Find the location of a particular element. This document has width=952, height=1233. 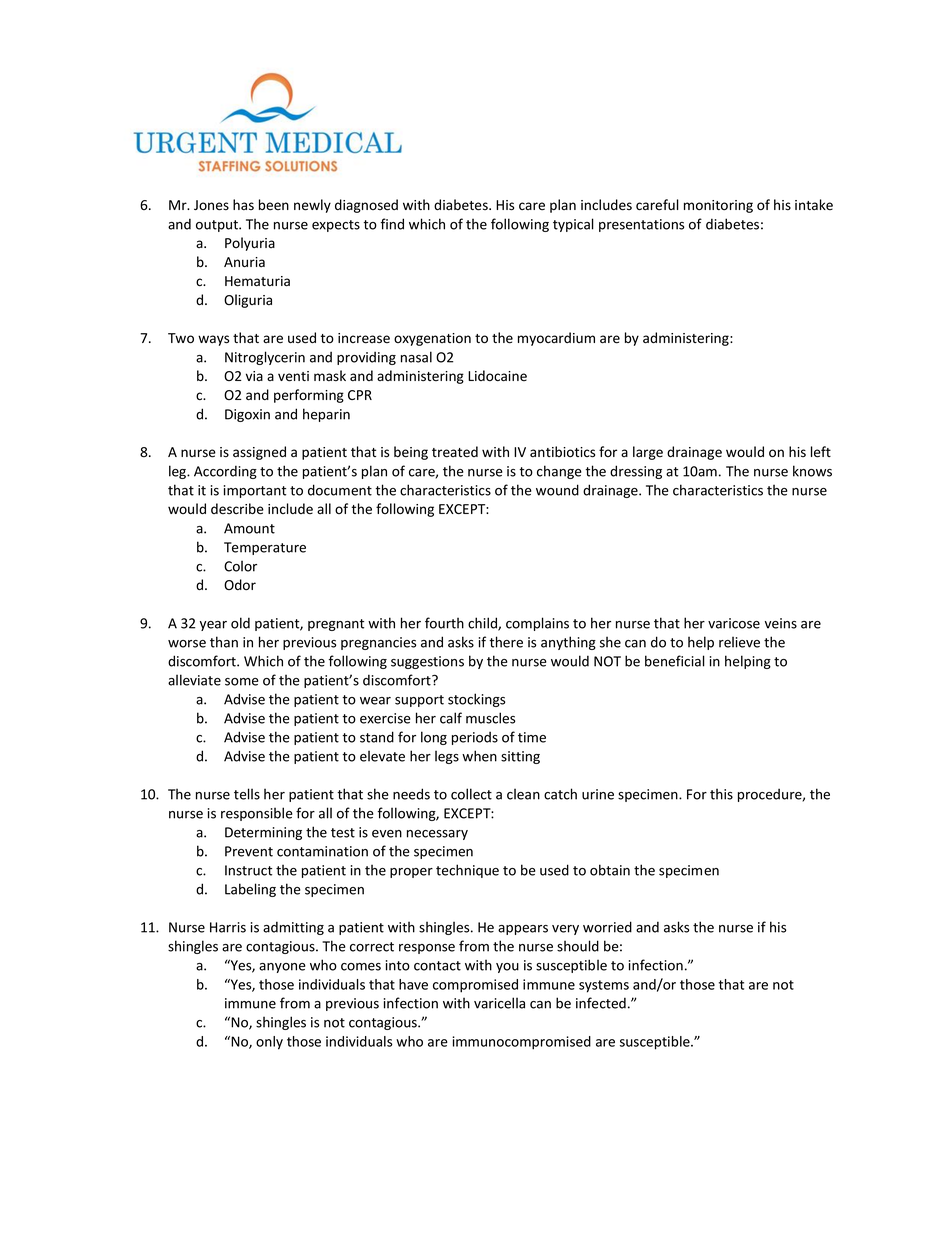

varicella is located at coordinates (499, 1003).
